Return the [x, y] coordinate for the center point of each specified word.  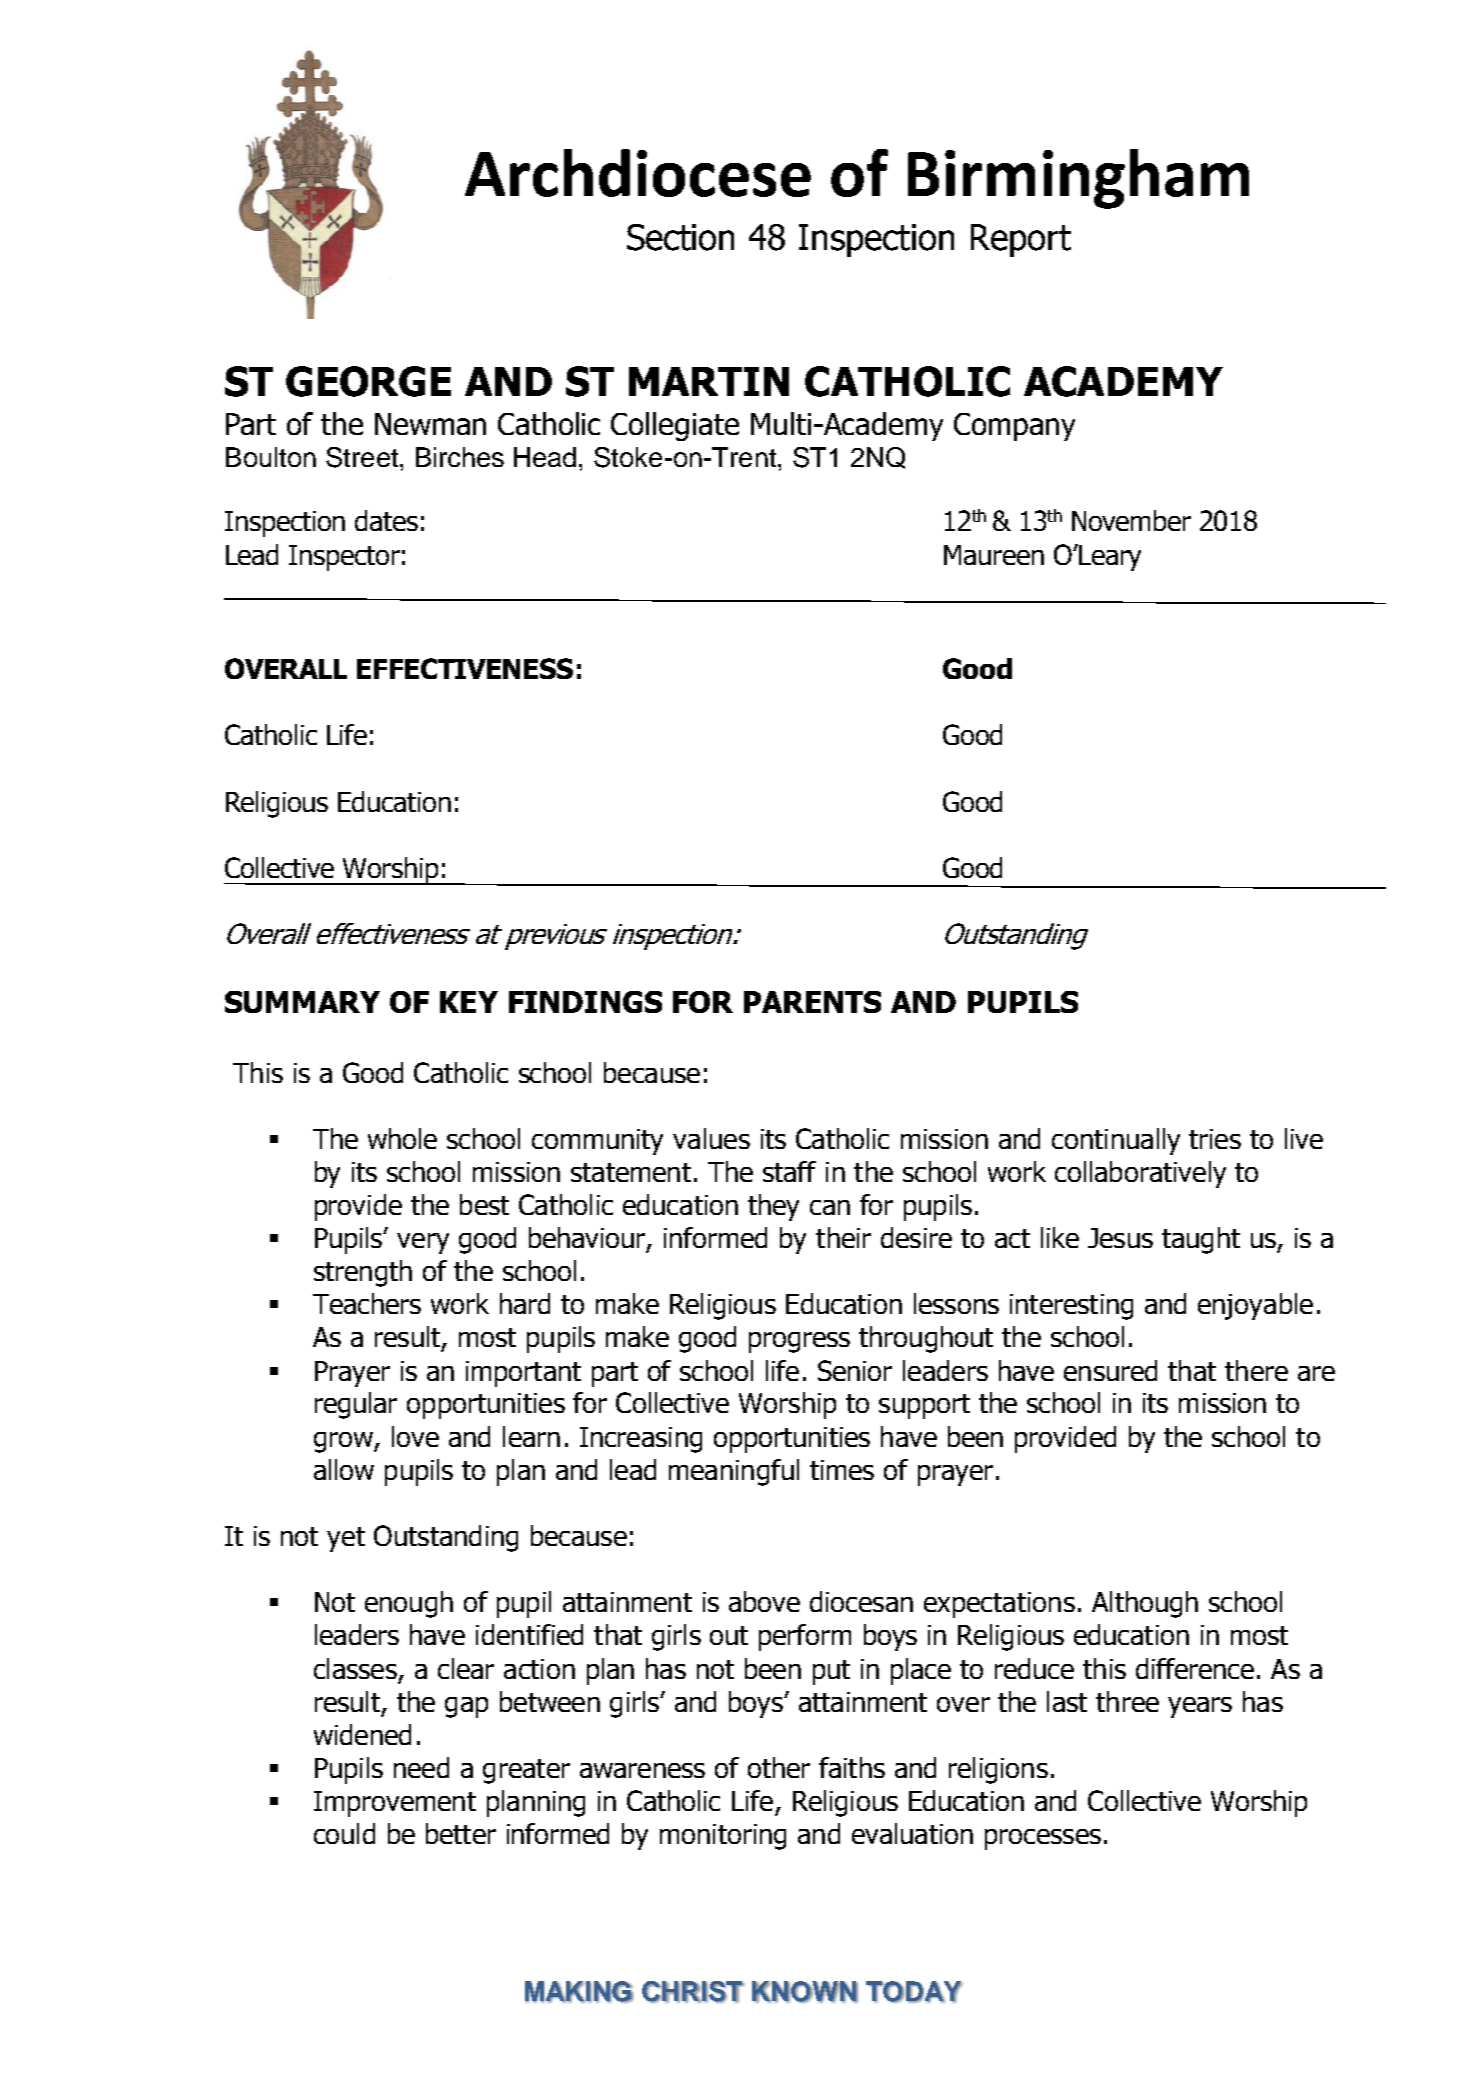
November [1131, 520]
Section [680, 237]
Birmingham [1078, 179]
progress [799, 1342]
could [344, 1833]
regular [356, 1405]
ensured [1110, 1370]
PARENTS [812, 1002]
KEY [469, 1002]
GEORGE [368, 381]
